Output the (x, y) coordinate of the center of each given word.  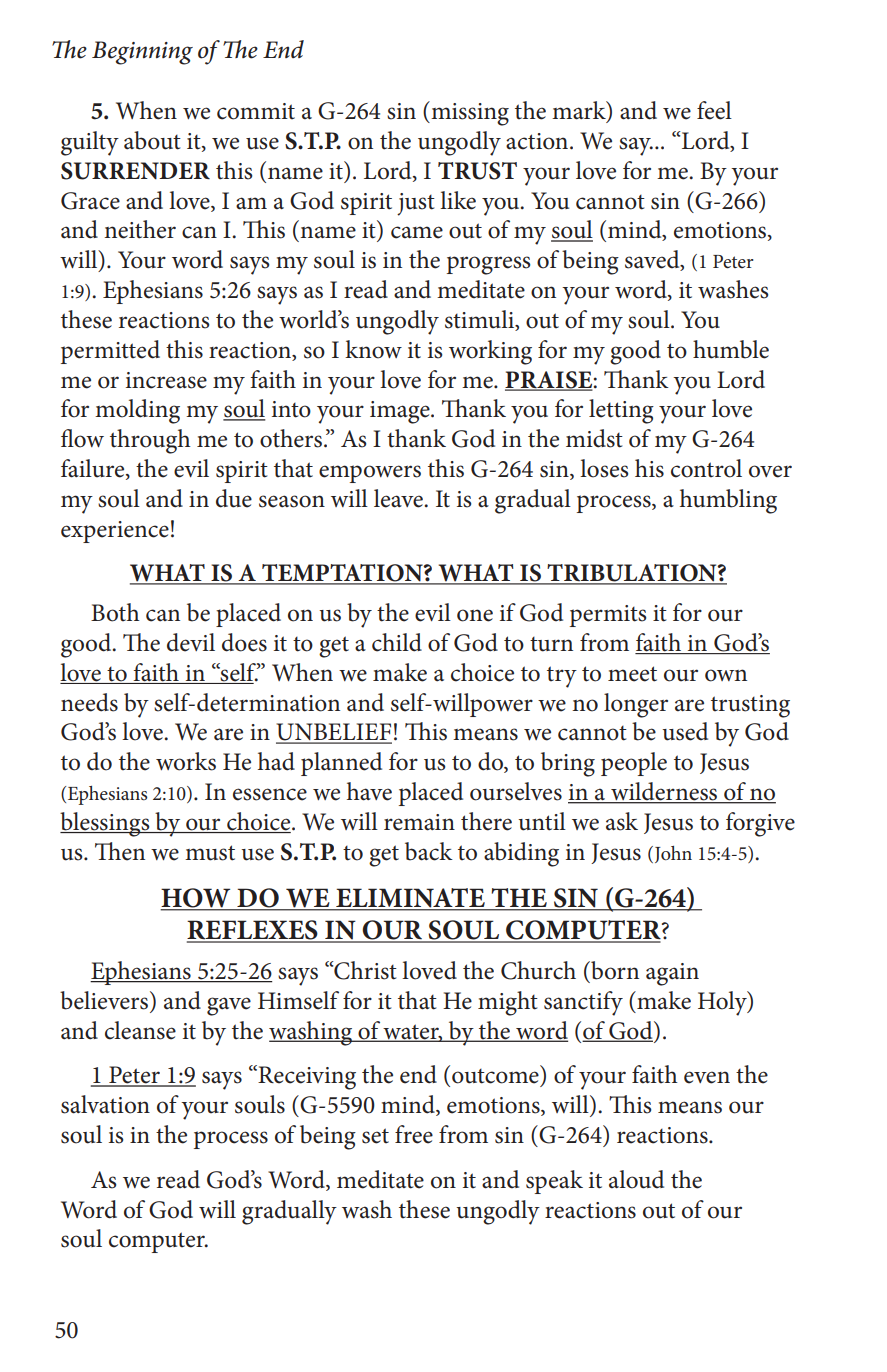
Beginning (142, 53)
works (186, 761)
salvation (105, 1104)
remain (419, 822)
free (414, 1134)
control (706, 468)
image (401, 412)
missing (469, 113)
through (150, 441)
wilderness (664, 792)
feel (714, 110)
